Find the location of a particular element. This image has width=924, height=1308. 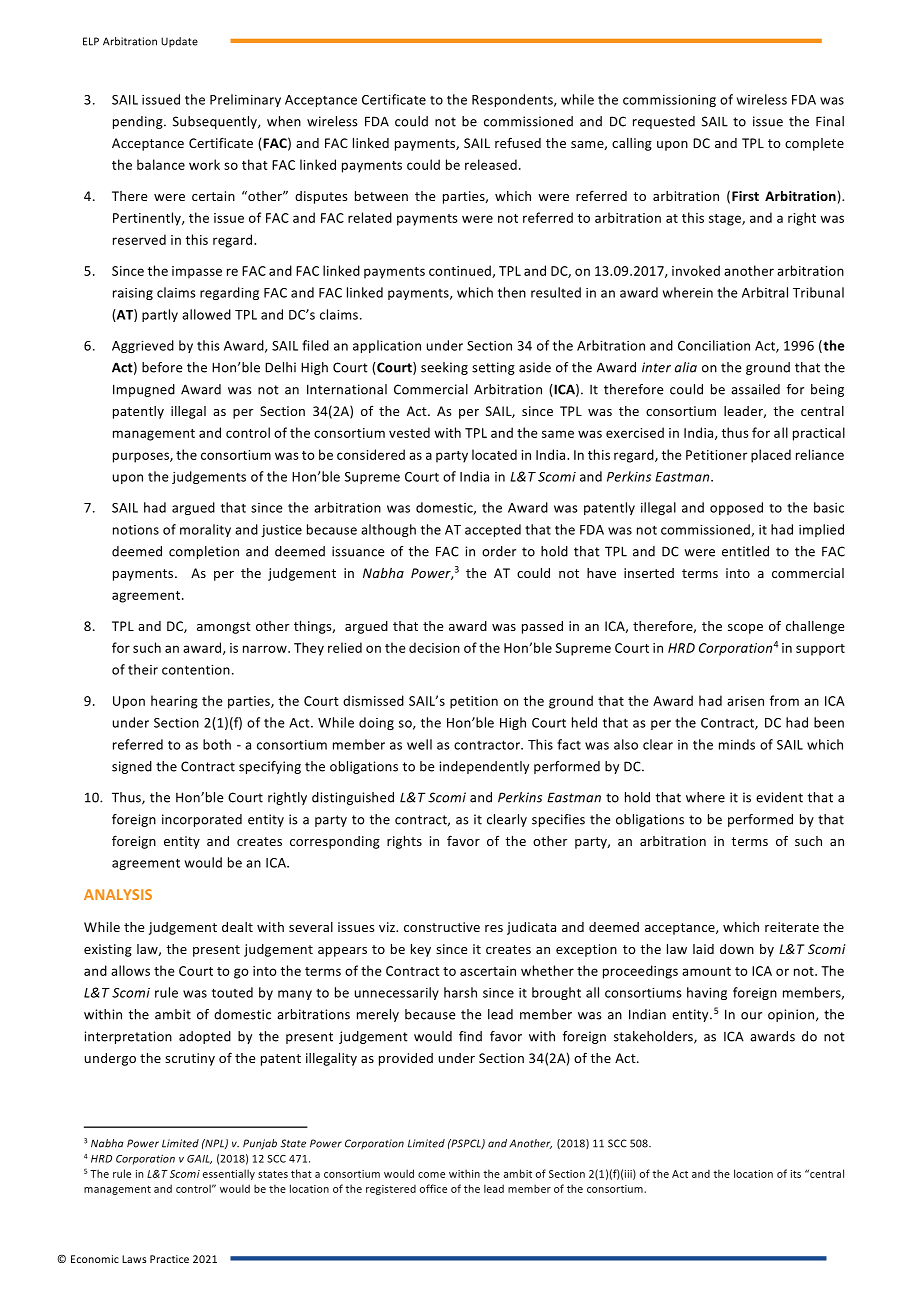

placed is located at coordinates (771, 456).
